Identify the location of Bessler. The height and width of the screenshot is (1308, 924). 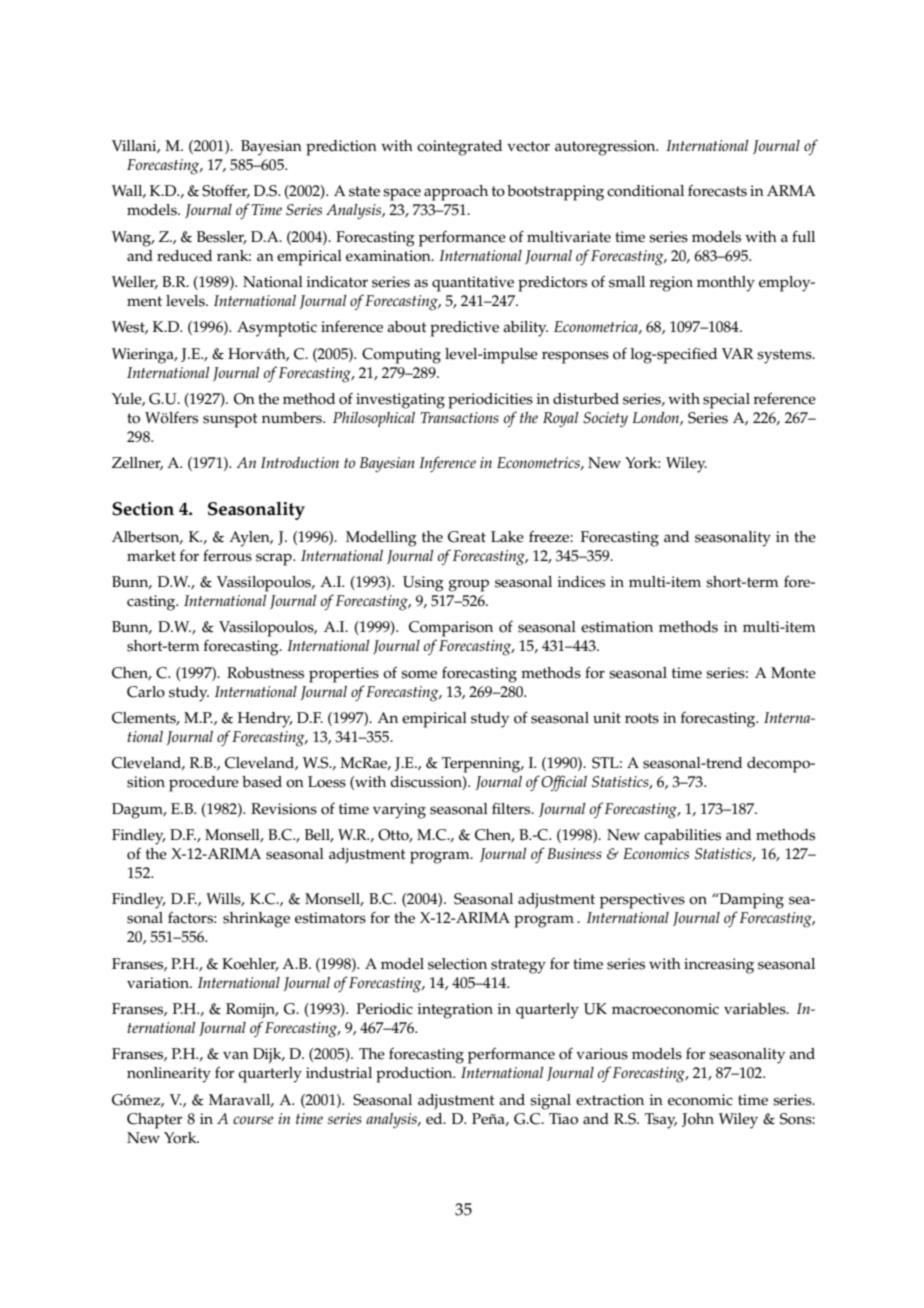
(222, 237).
